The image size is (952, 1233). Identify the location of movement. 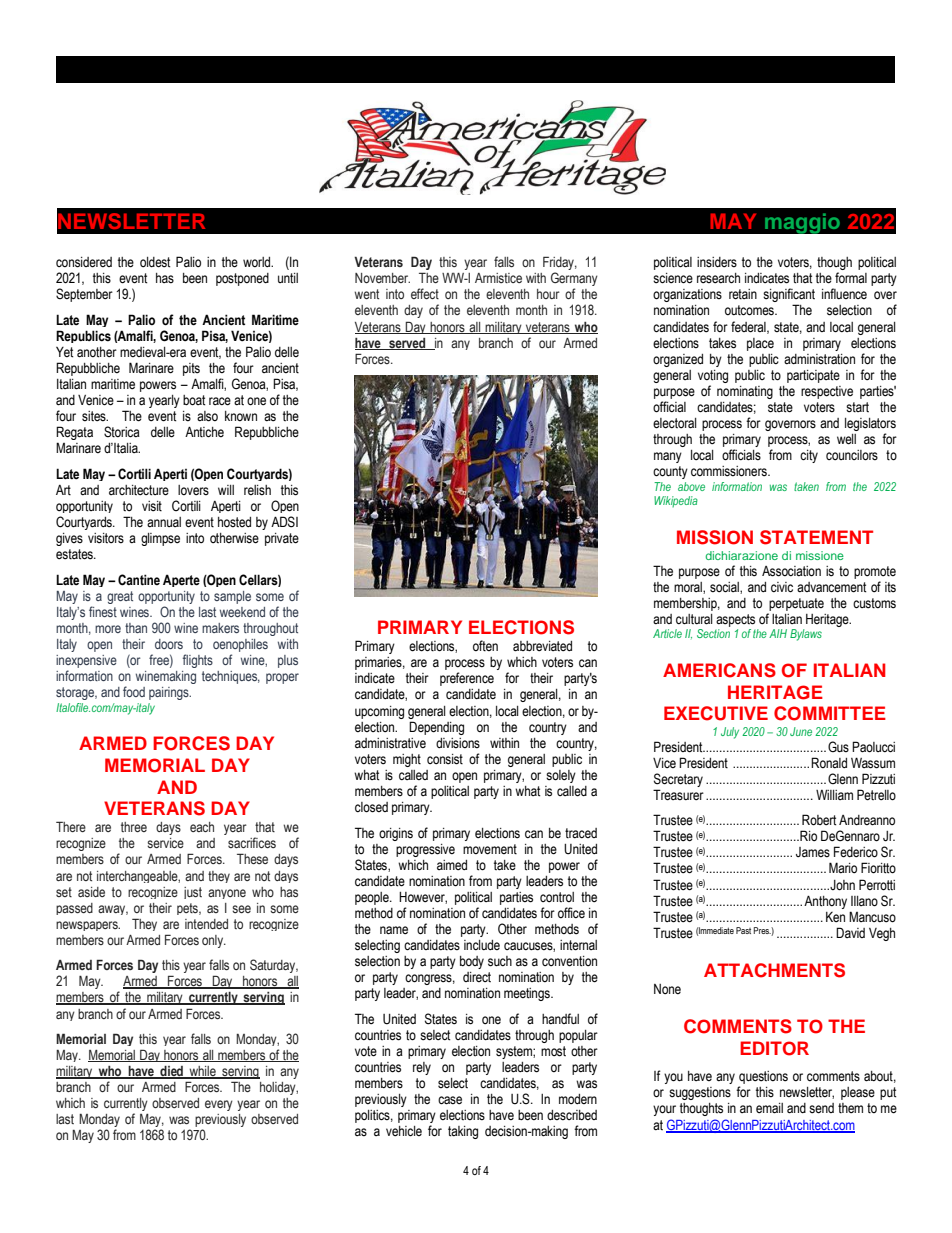
(490, 849).
